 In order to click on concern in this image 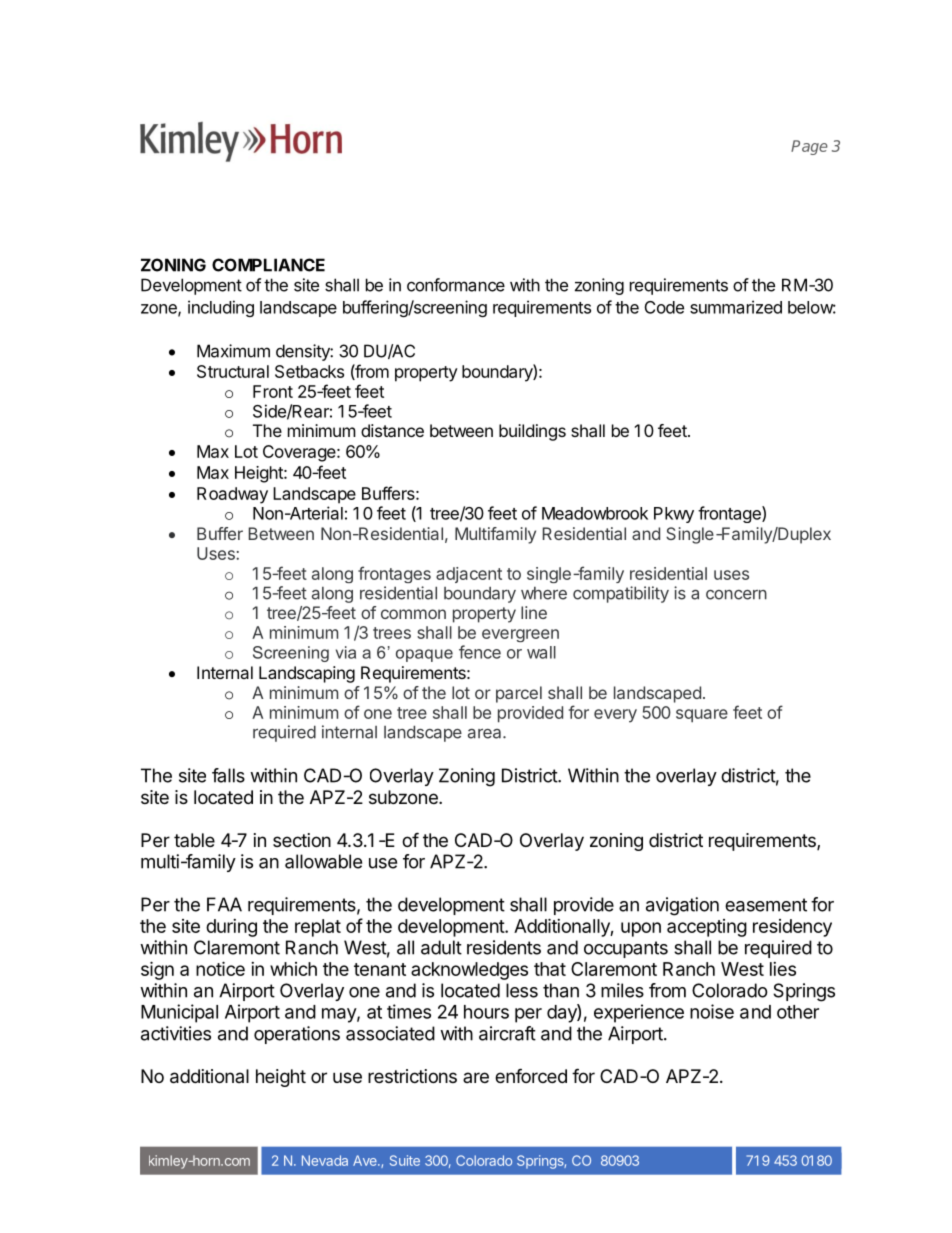, I will do `click(736, 595)`.
